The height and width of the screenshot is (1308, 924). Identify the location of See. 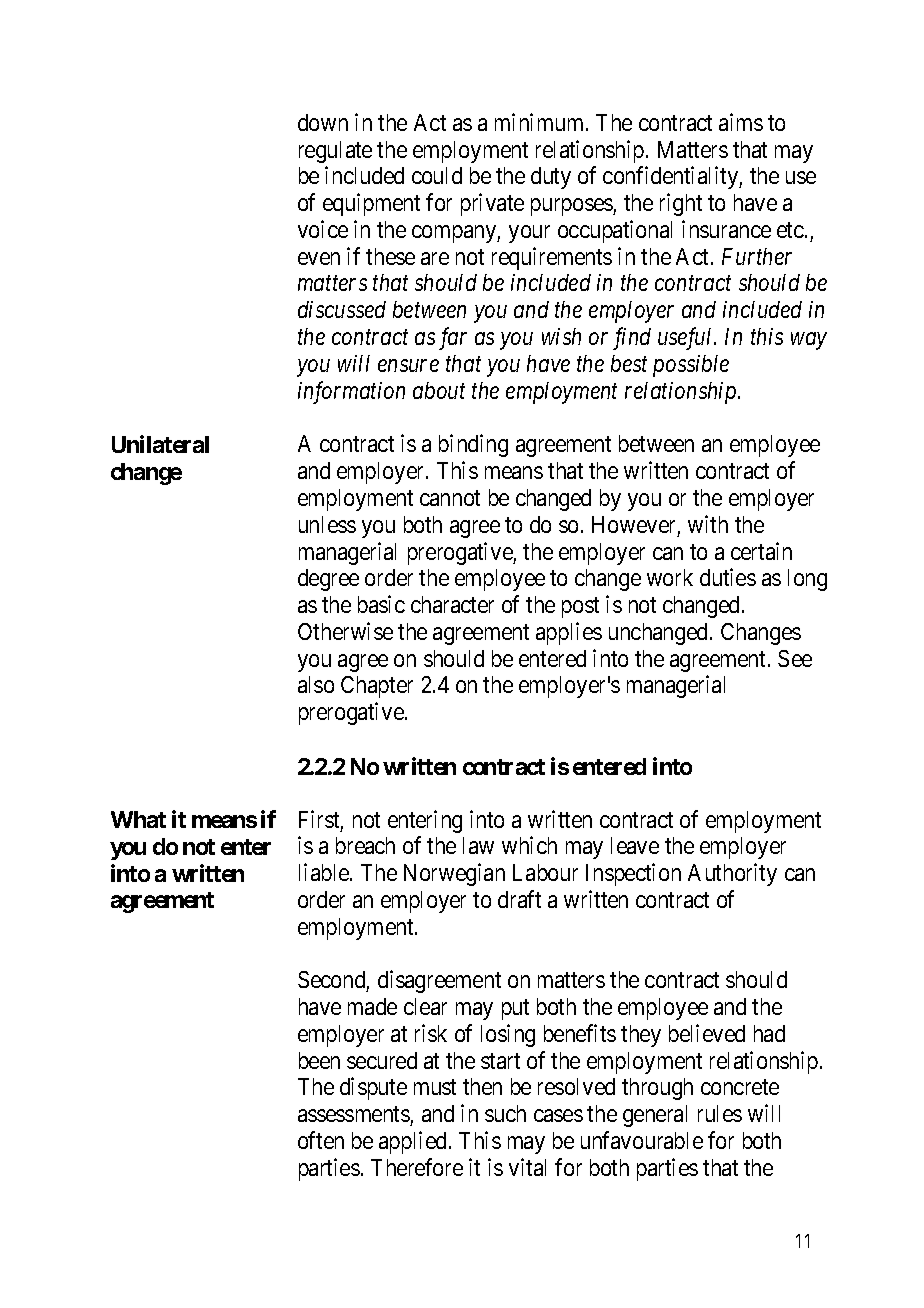
(795, 658).
